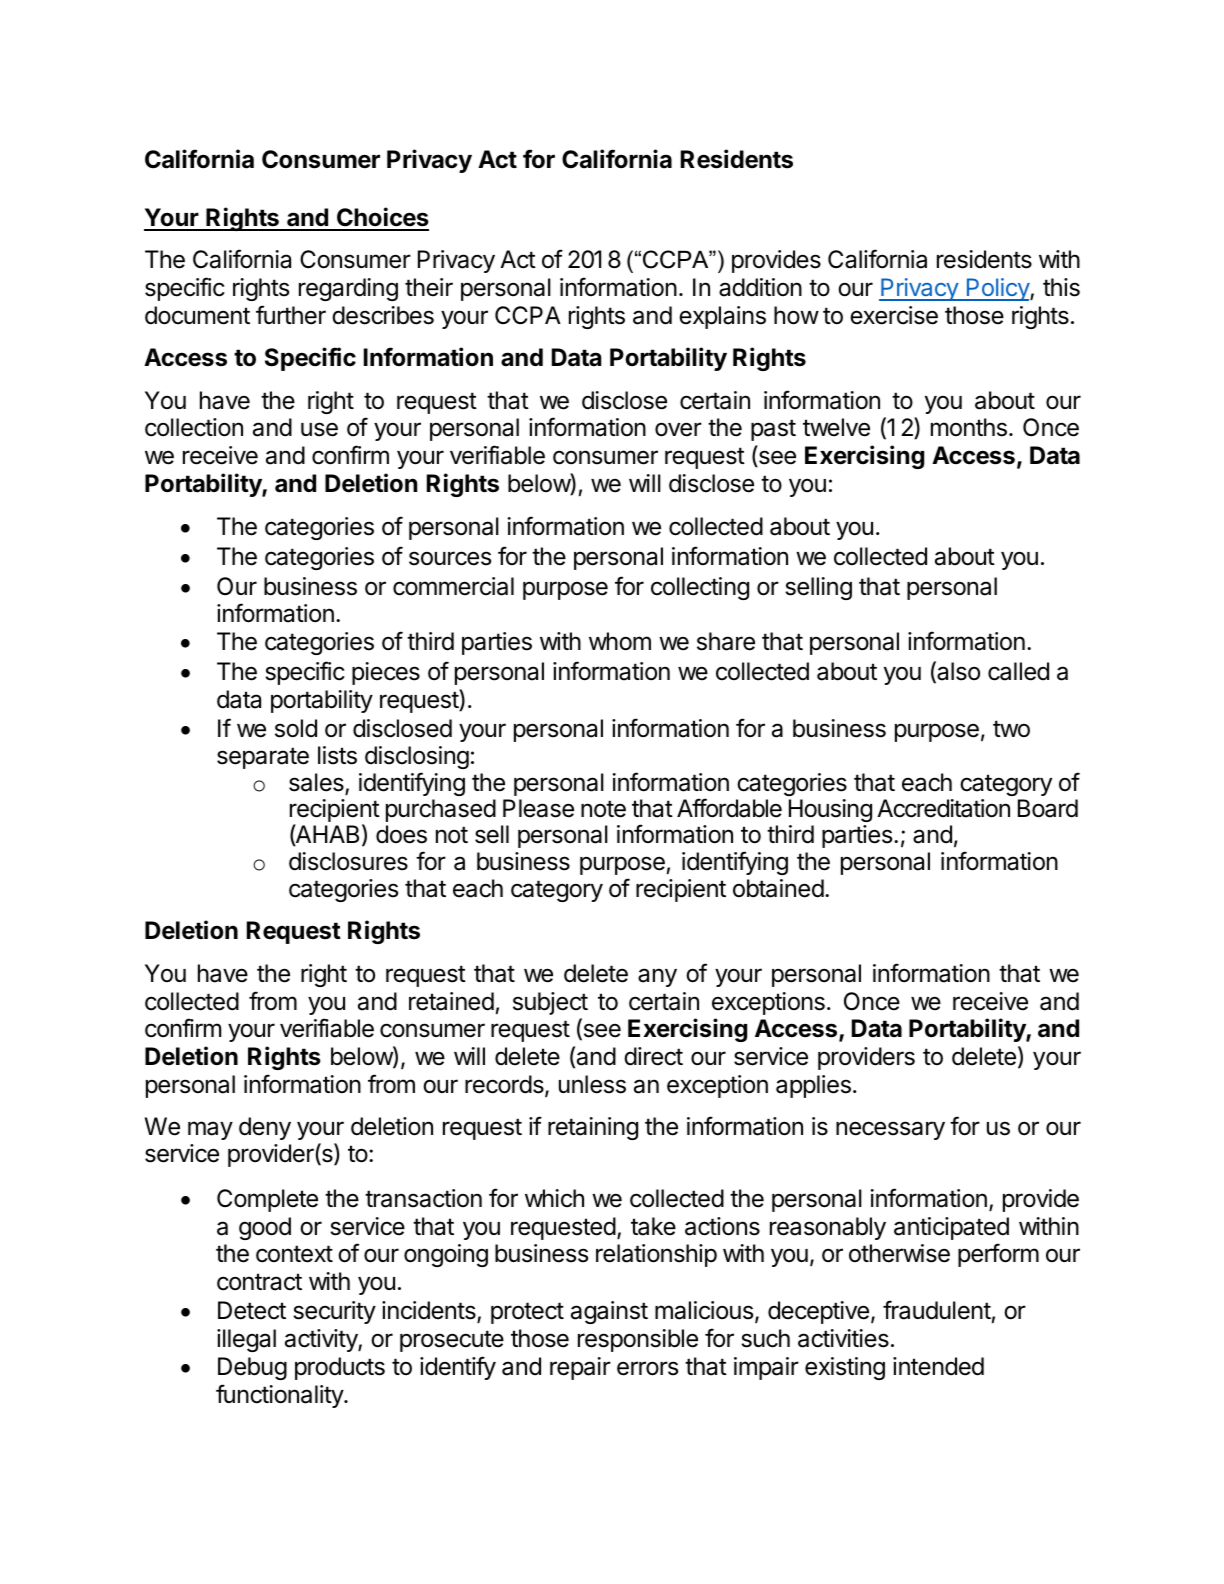 This screenshot has width=1224, height=1584. Describe the element at coordinates (451, 1001) in the screenshot. I see `retained` at that location.
